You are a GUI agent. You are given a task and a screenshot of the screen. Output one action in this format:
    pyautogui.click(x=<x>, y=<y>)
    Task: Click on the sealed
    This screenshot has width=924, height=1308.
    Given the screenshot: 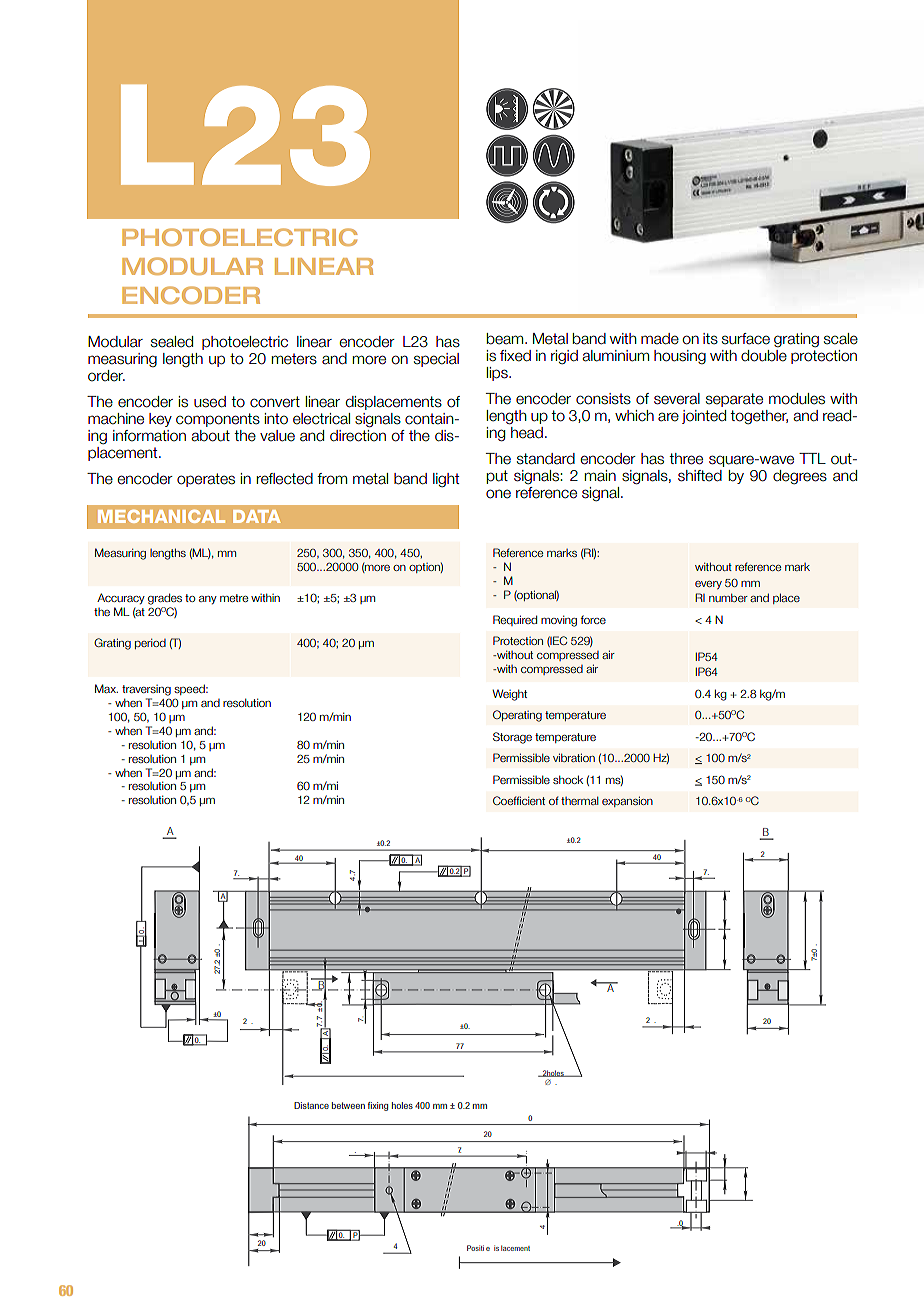 What is the action you would take?
    pyautogui.click(x=172, y=342)
